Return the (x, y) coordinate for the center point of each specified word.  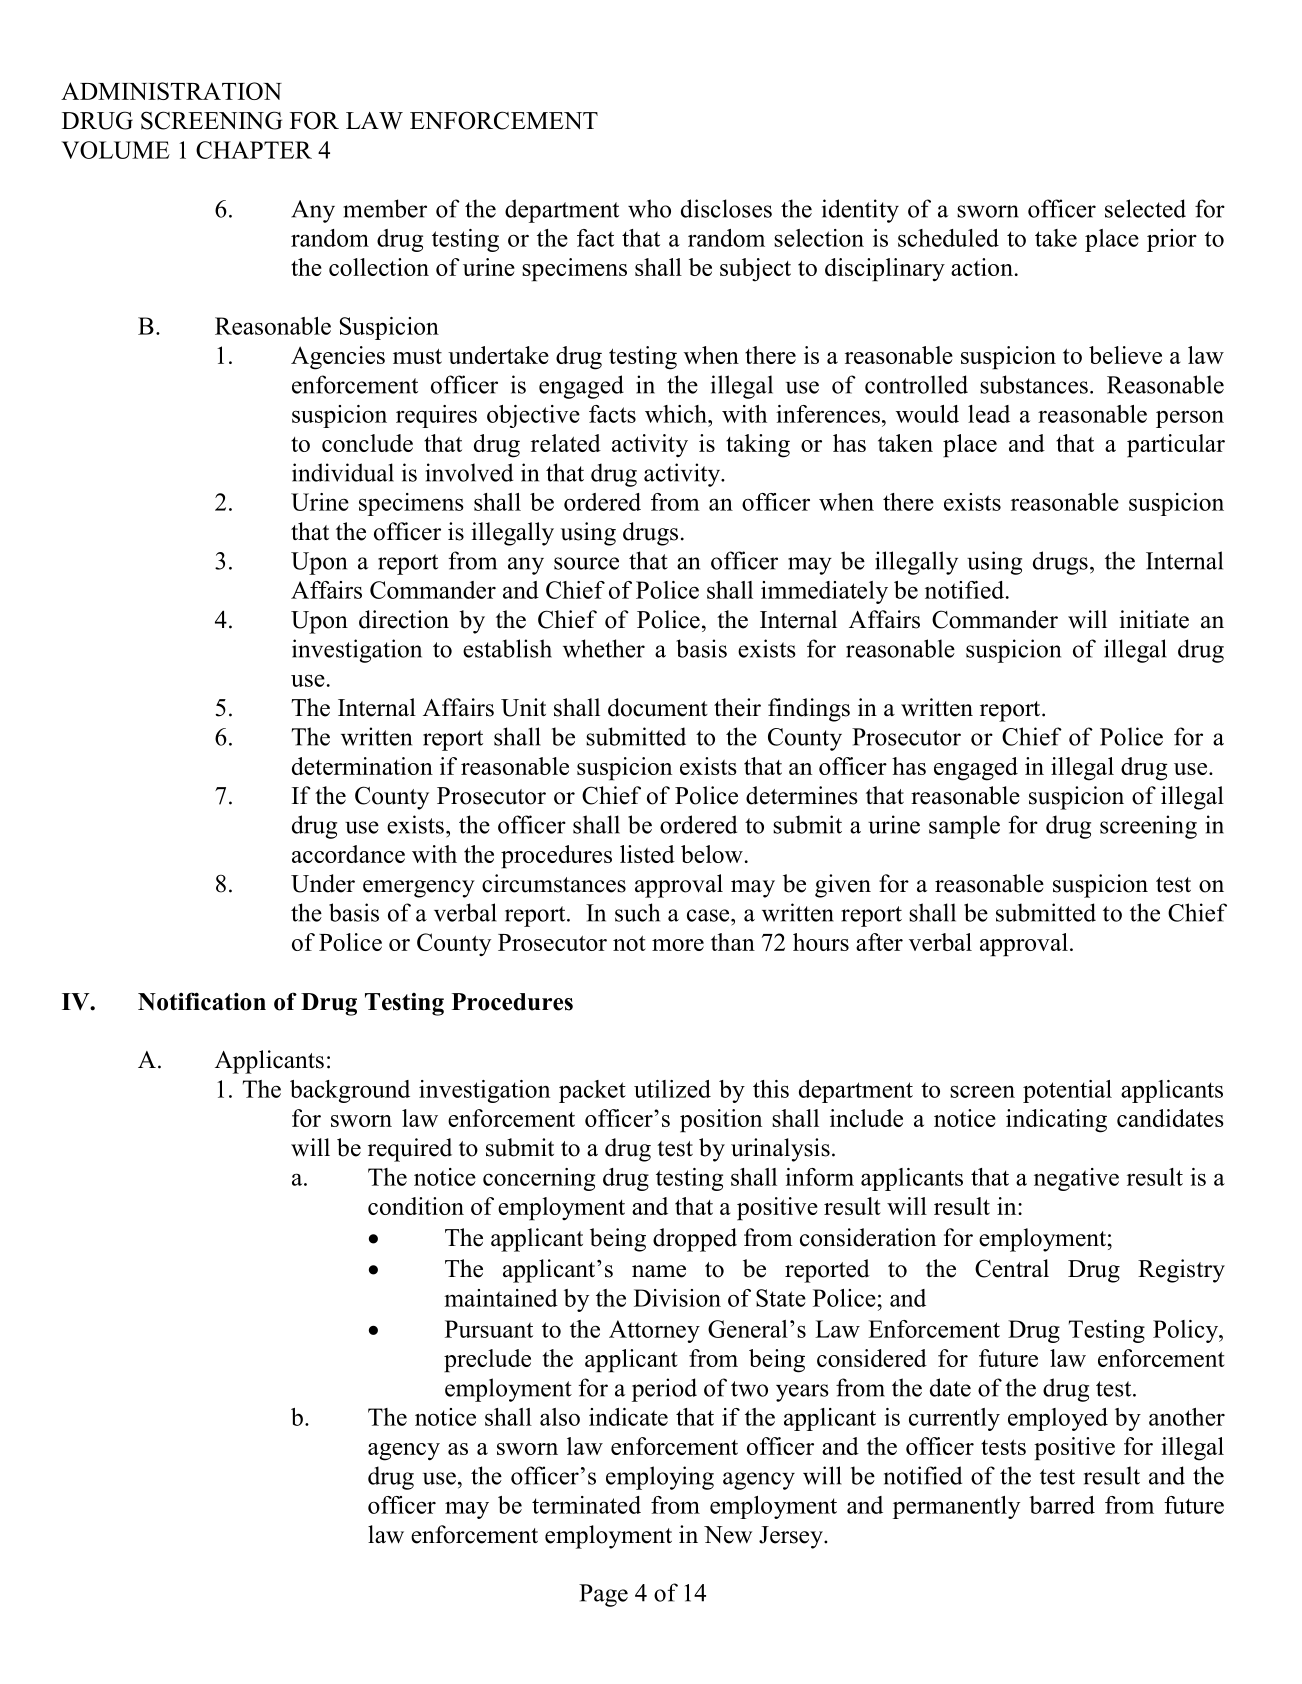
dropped (695, 1240)
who (649, 208)
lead (989, 414)
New (728, 1535)
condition (416, 1206)
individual (343, 472)
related (566, 443)
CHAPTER (254, 150)
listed (647, 854)
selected (1145, 208)
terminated (586, 1505)
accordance (348, 854)
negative (1076, 1179)
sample (964, 827)
